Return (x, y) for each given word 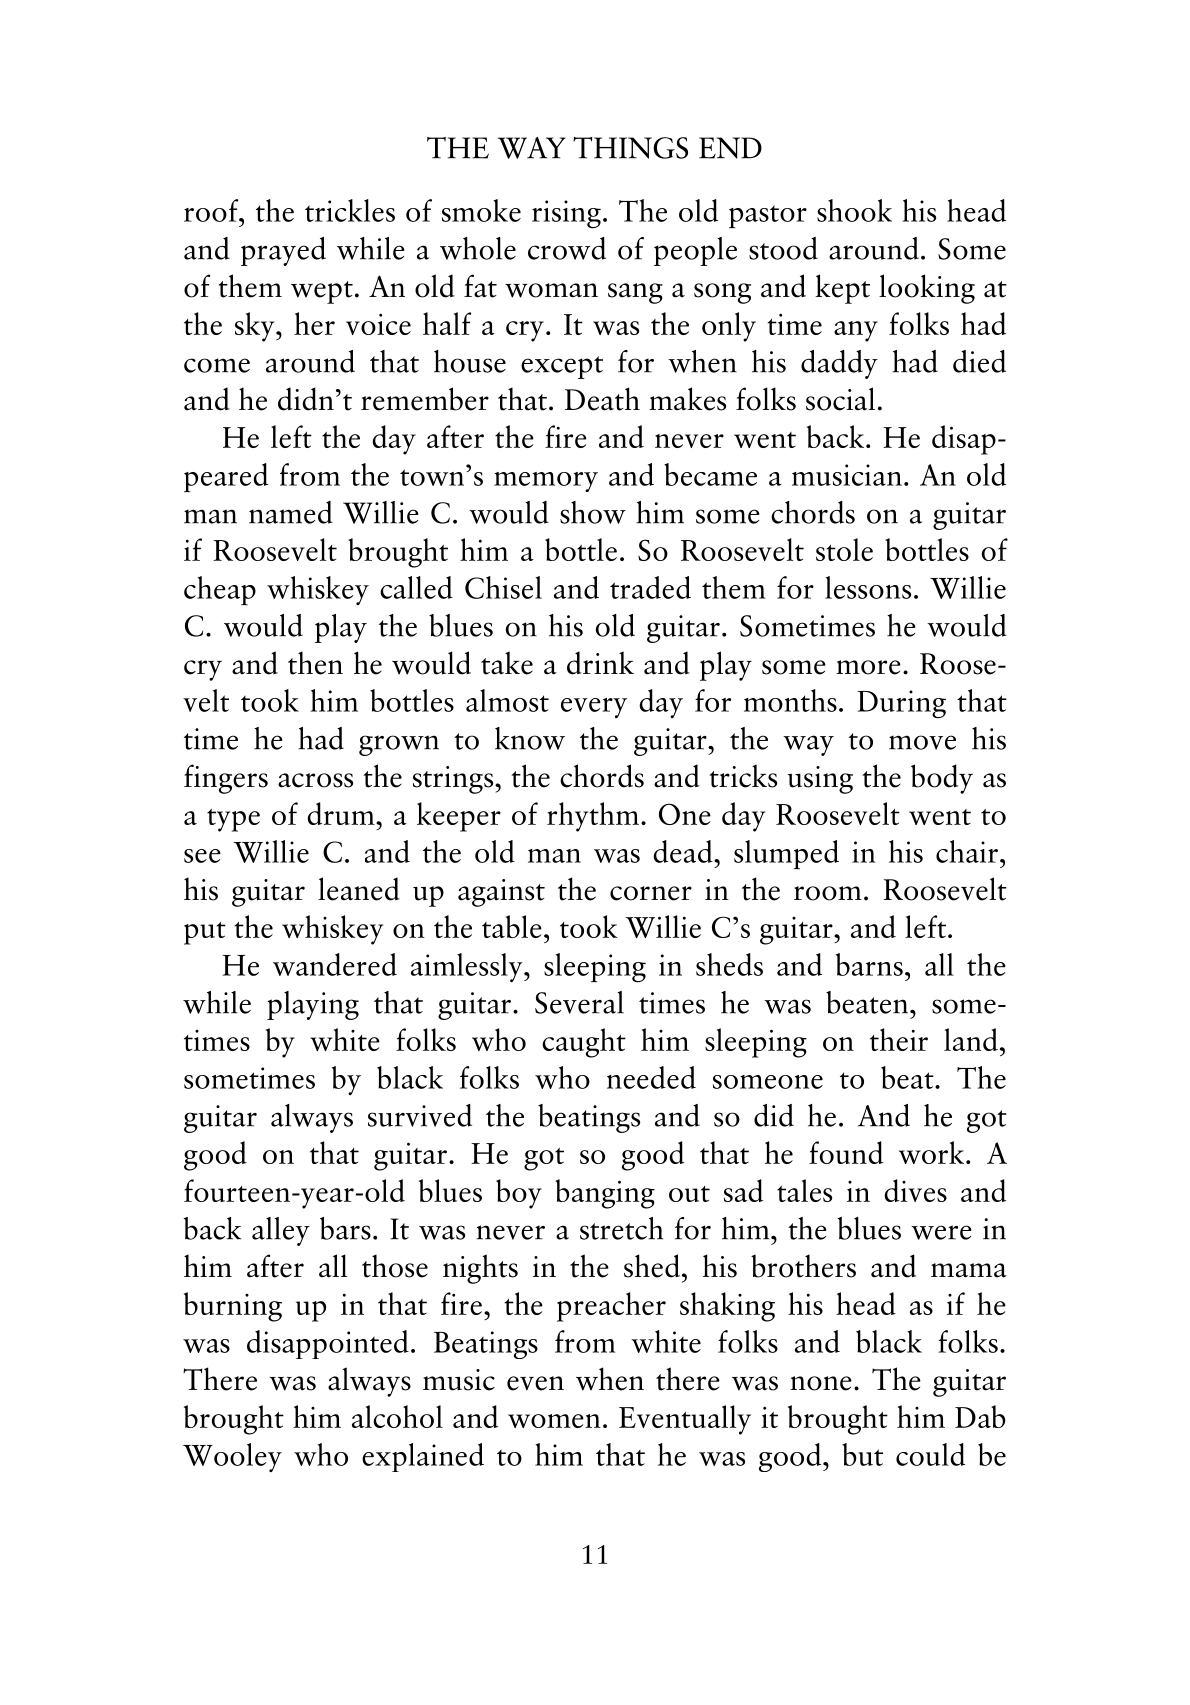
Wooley (232, 1457)
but (862, 1454)
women (554, 1421)
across (315, 780)
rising (566, 214)
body (942, 779)
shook (854, 210)
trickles (350, 210)
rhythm (593, 817)
